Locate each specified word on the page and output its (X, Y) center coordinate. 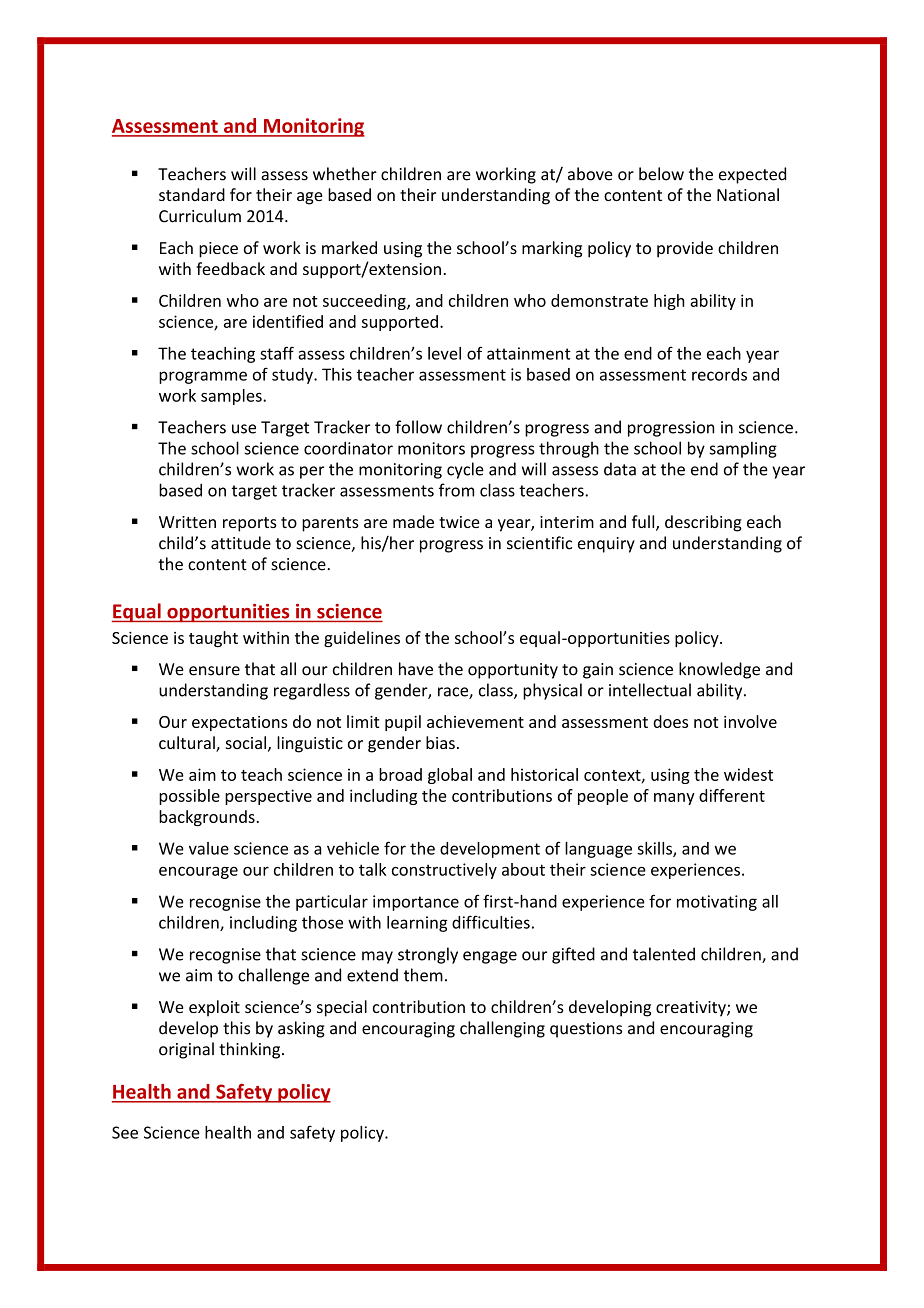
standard (192, 194)
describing (703, 523)
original (186, 1050)
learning (417, 924)
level (444, 353)
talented (664, 954)
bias (440, 742)
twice (459, 522)
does (670, 721)
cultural (188, 744)
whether (345, 174)
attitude (241, 543)
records (719, 374)
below (661, 174)
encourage (198, 873)
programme (203, 377)
